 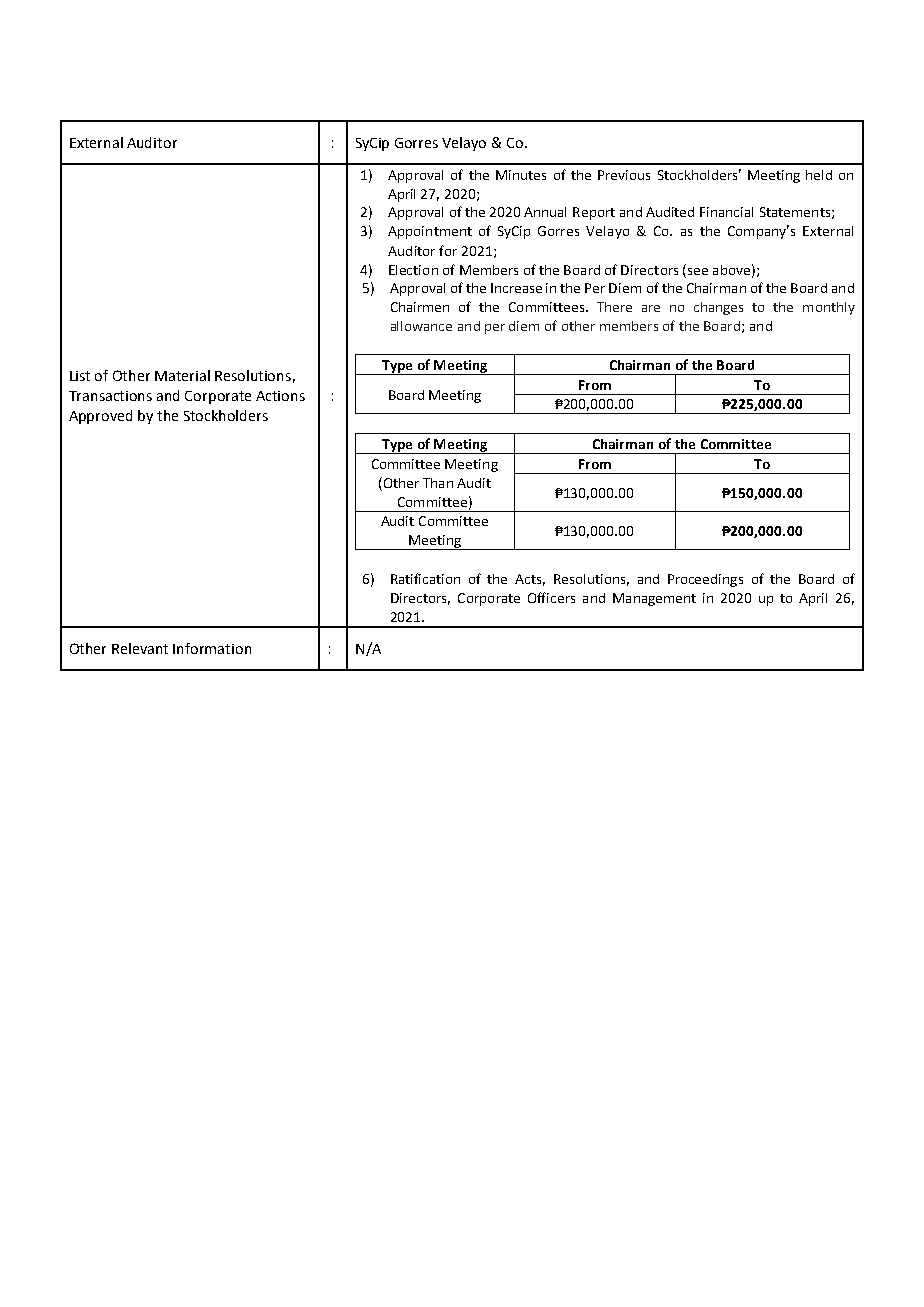 I want to click on Appointment, so click(x=430, y=232).
